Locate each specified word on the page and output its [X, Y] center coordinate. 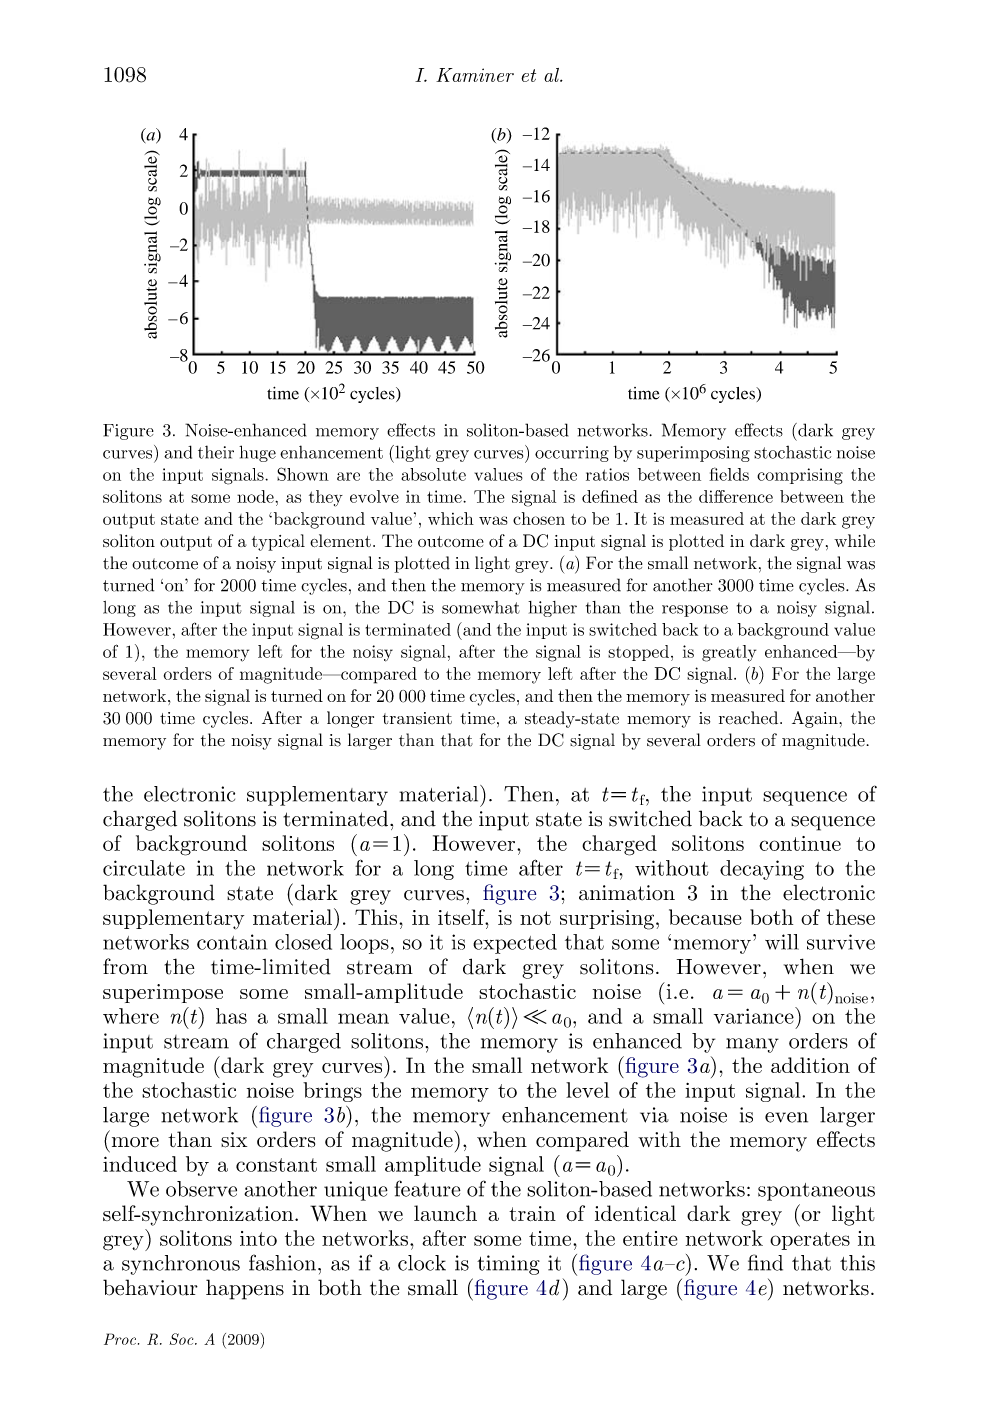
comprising [800, 476]
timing [508, 1265]
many [752, 1045]
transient [417, 718]
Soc [182, 1339]
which [451, 518]
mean [363, 1018]
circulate [144, 868]
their [216, 452]
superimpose [163, 993]
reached [750, 718]
